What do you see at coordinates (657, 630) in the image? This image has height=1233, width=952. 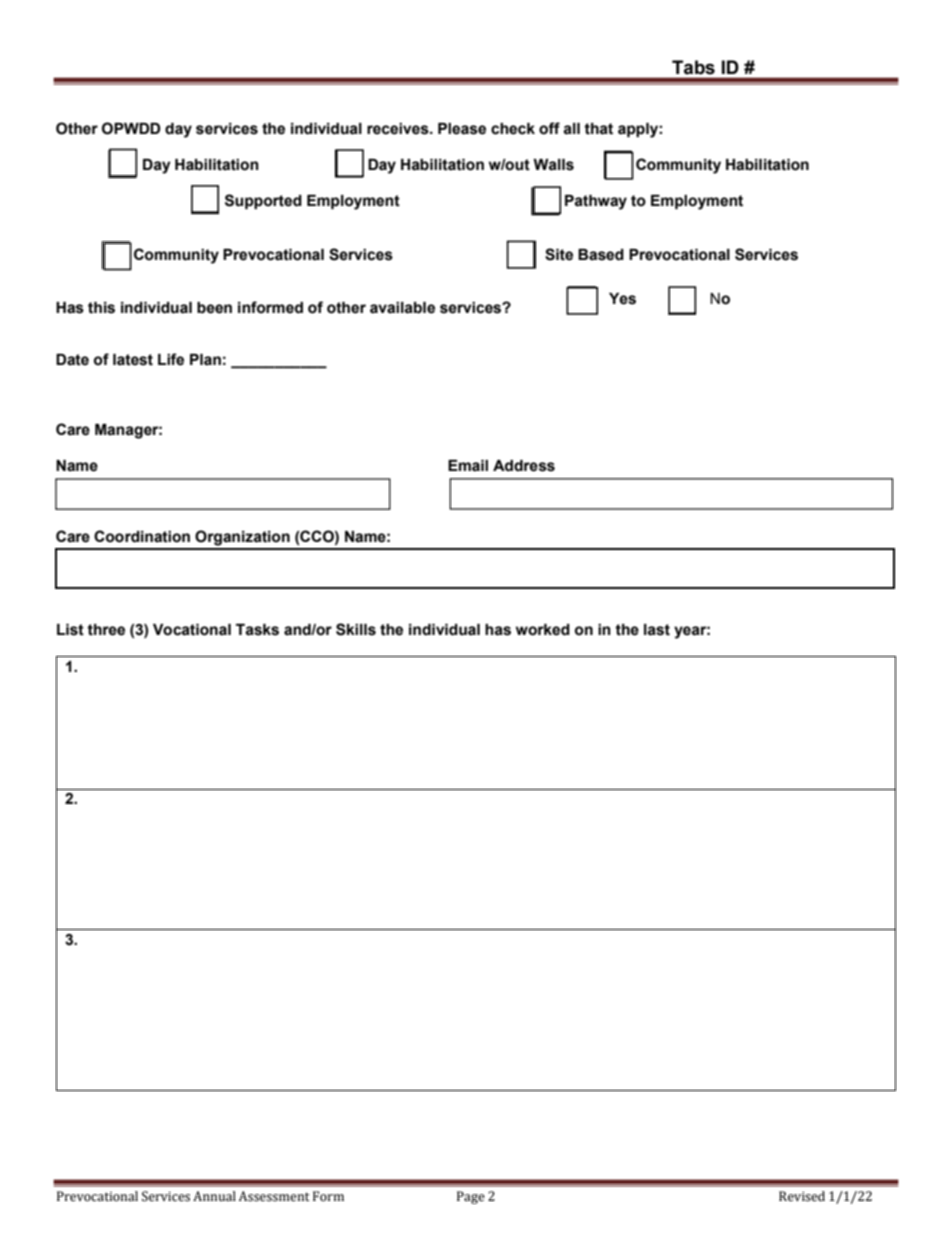 I see `last` at bounding box center [657, 630].
